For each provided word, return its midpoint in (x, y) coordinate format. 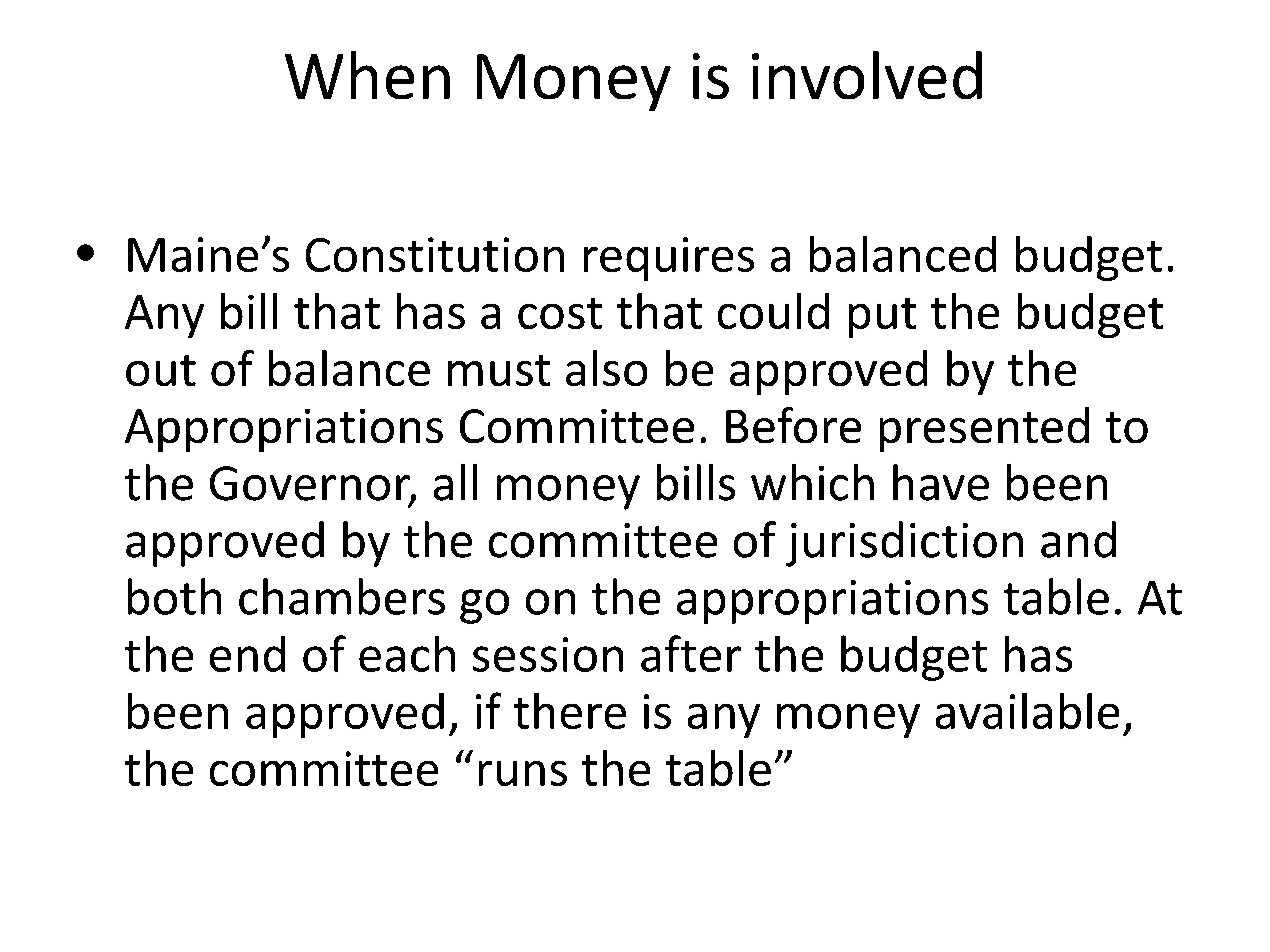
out (161, 370)
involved (867, 75)
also (606, 368)
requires (669, 259)
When (367, 75)
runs (523, 773)
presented (984, 429)
